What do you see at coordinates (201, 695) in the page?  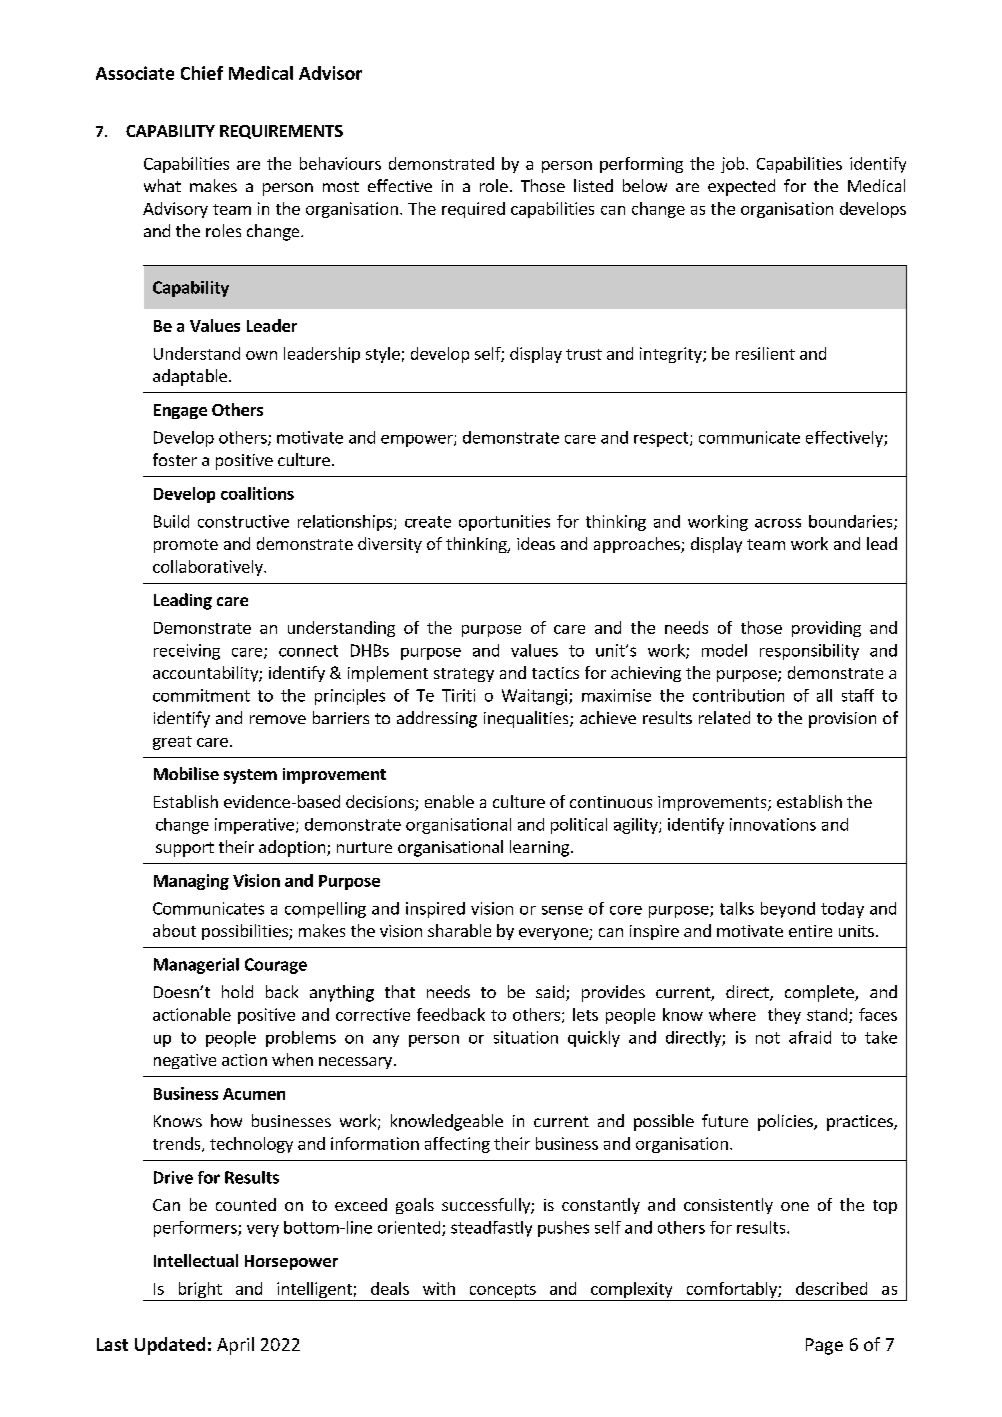 I see `commitment` at bounding box center [201, 695].
